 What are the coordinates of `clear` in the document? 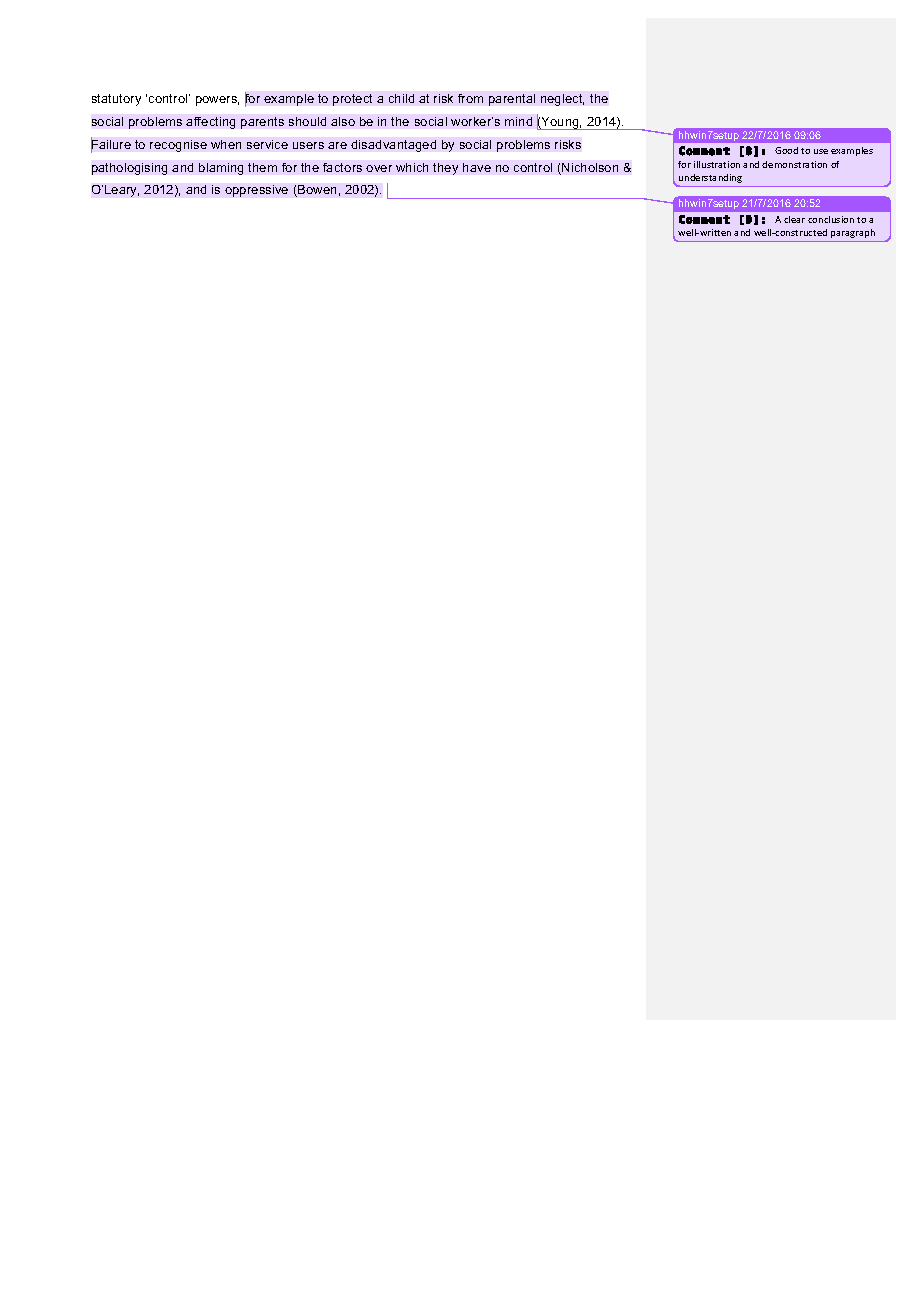 It's located at (794, 219).
